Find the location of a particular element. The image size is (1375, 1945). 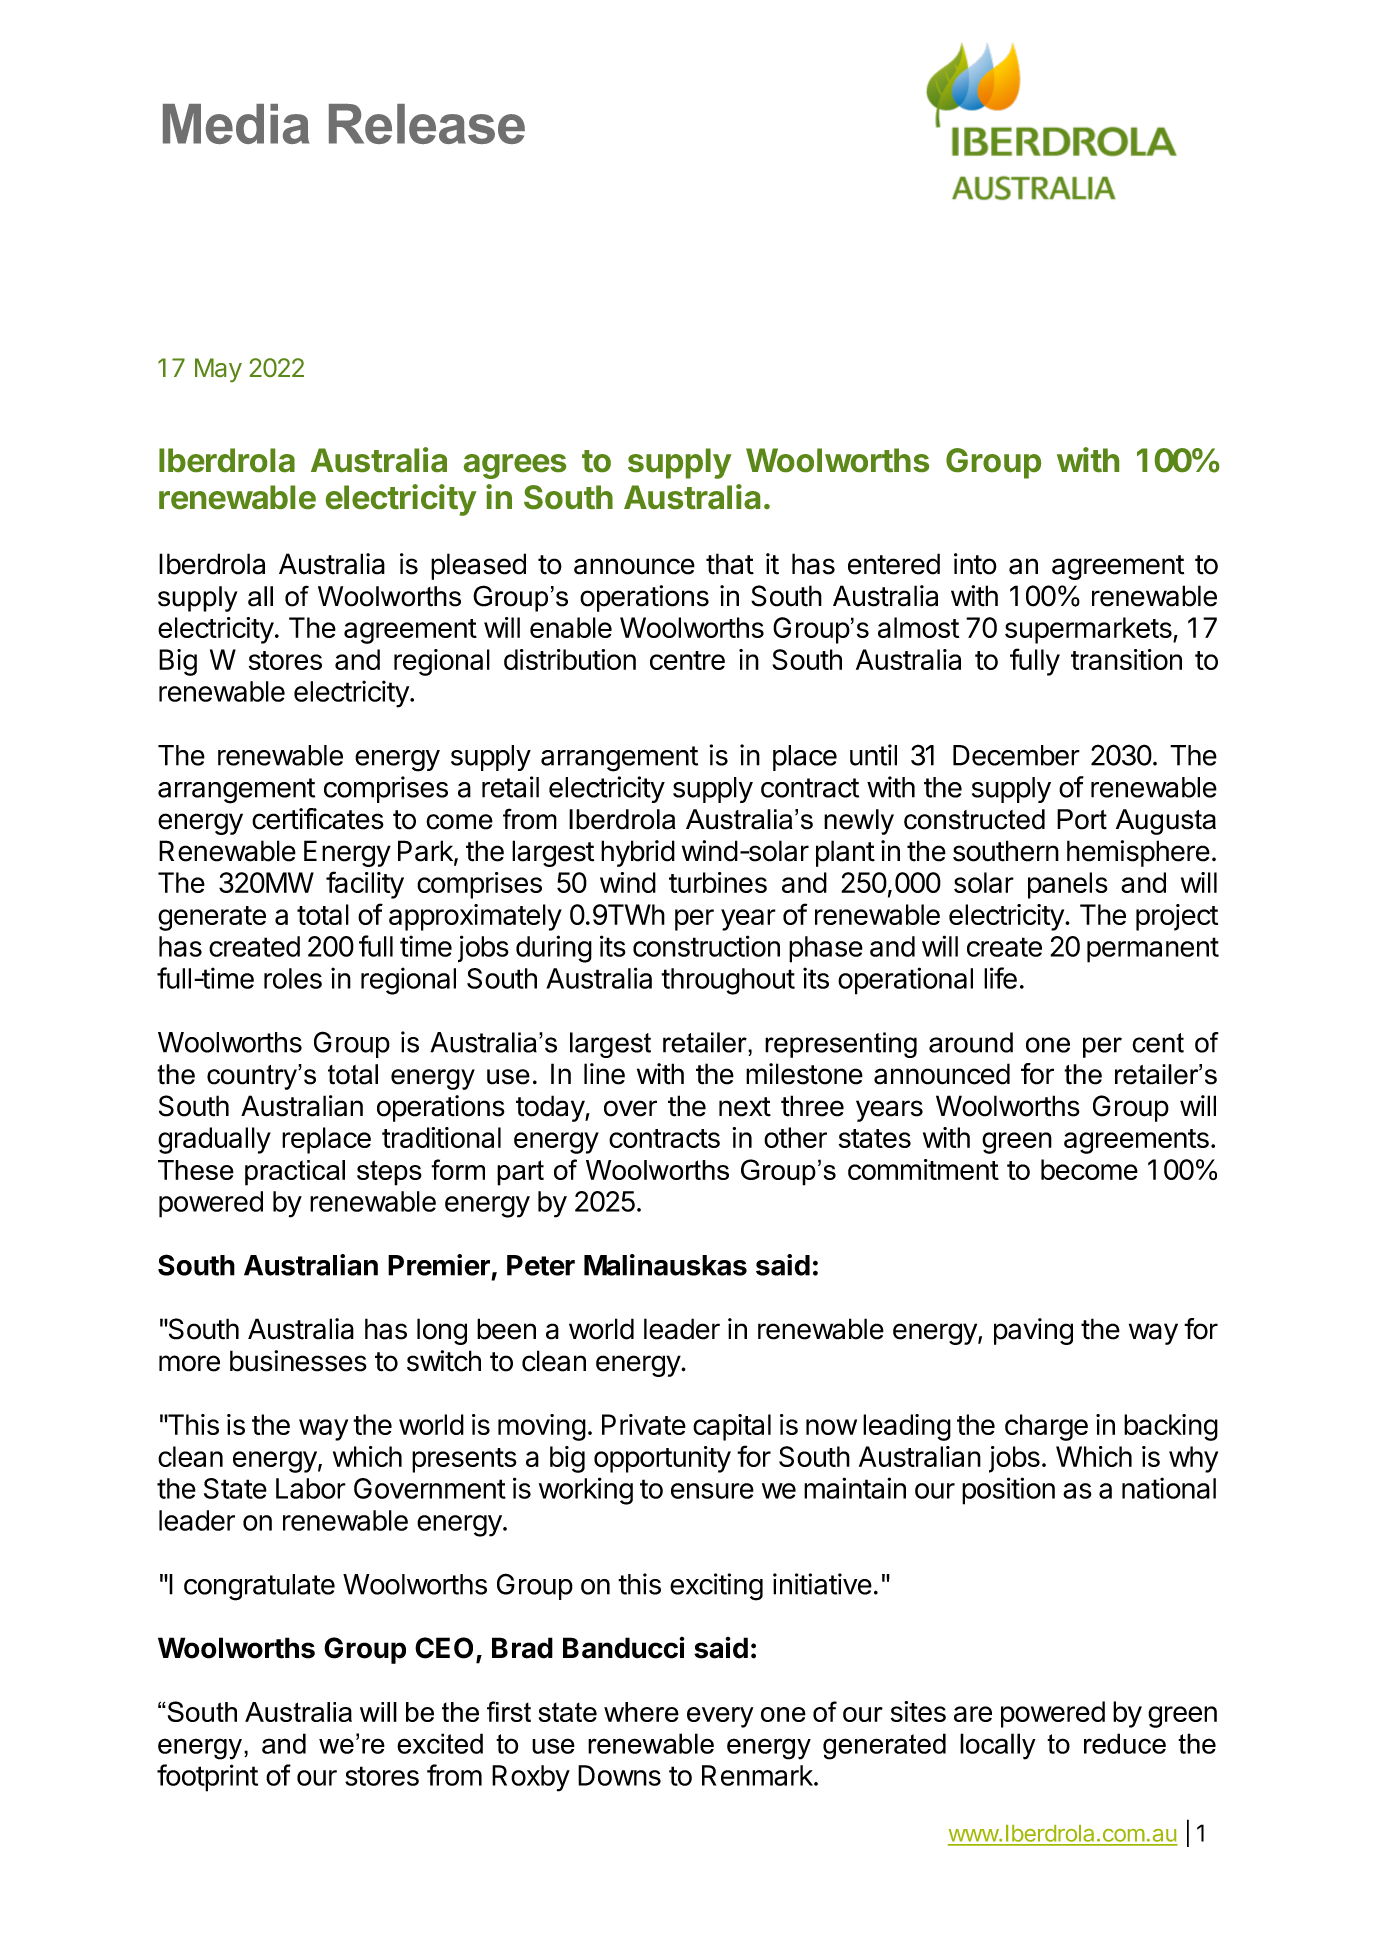

roles is located at coordinates (293, 978).
